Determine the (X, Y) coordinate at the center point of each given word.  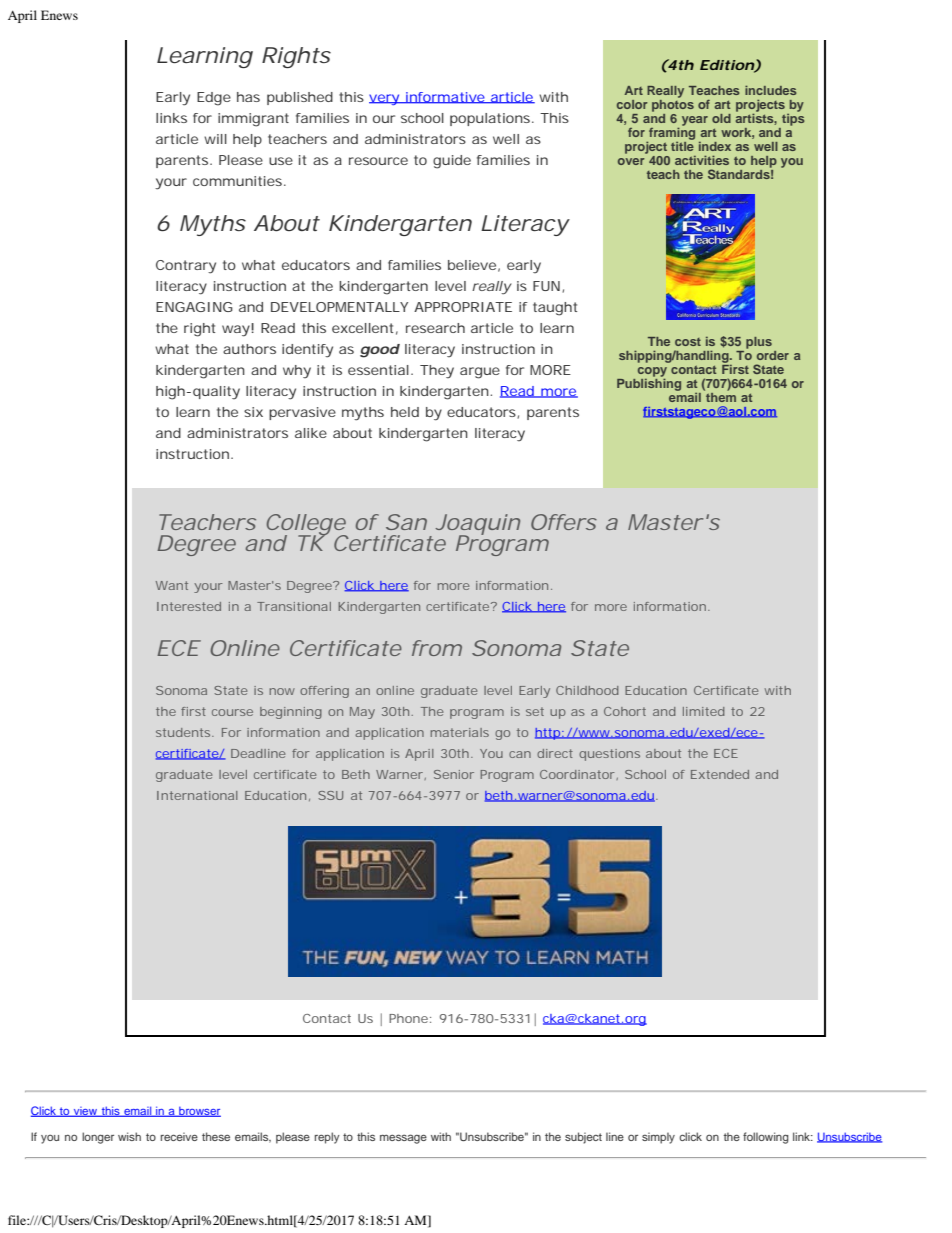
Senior (454, 774)
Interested (189, 606)
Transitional (294, 606)
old (721, 118)
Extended (720, 774)
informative (445, 98)
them (720, 396)
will (215, 139)
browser (199, 1112)
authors (249, 349)
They (437, 371)
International (197, 795)
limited (704, 711)
